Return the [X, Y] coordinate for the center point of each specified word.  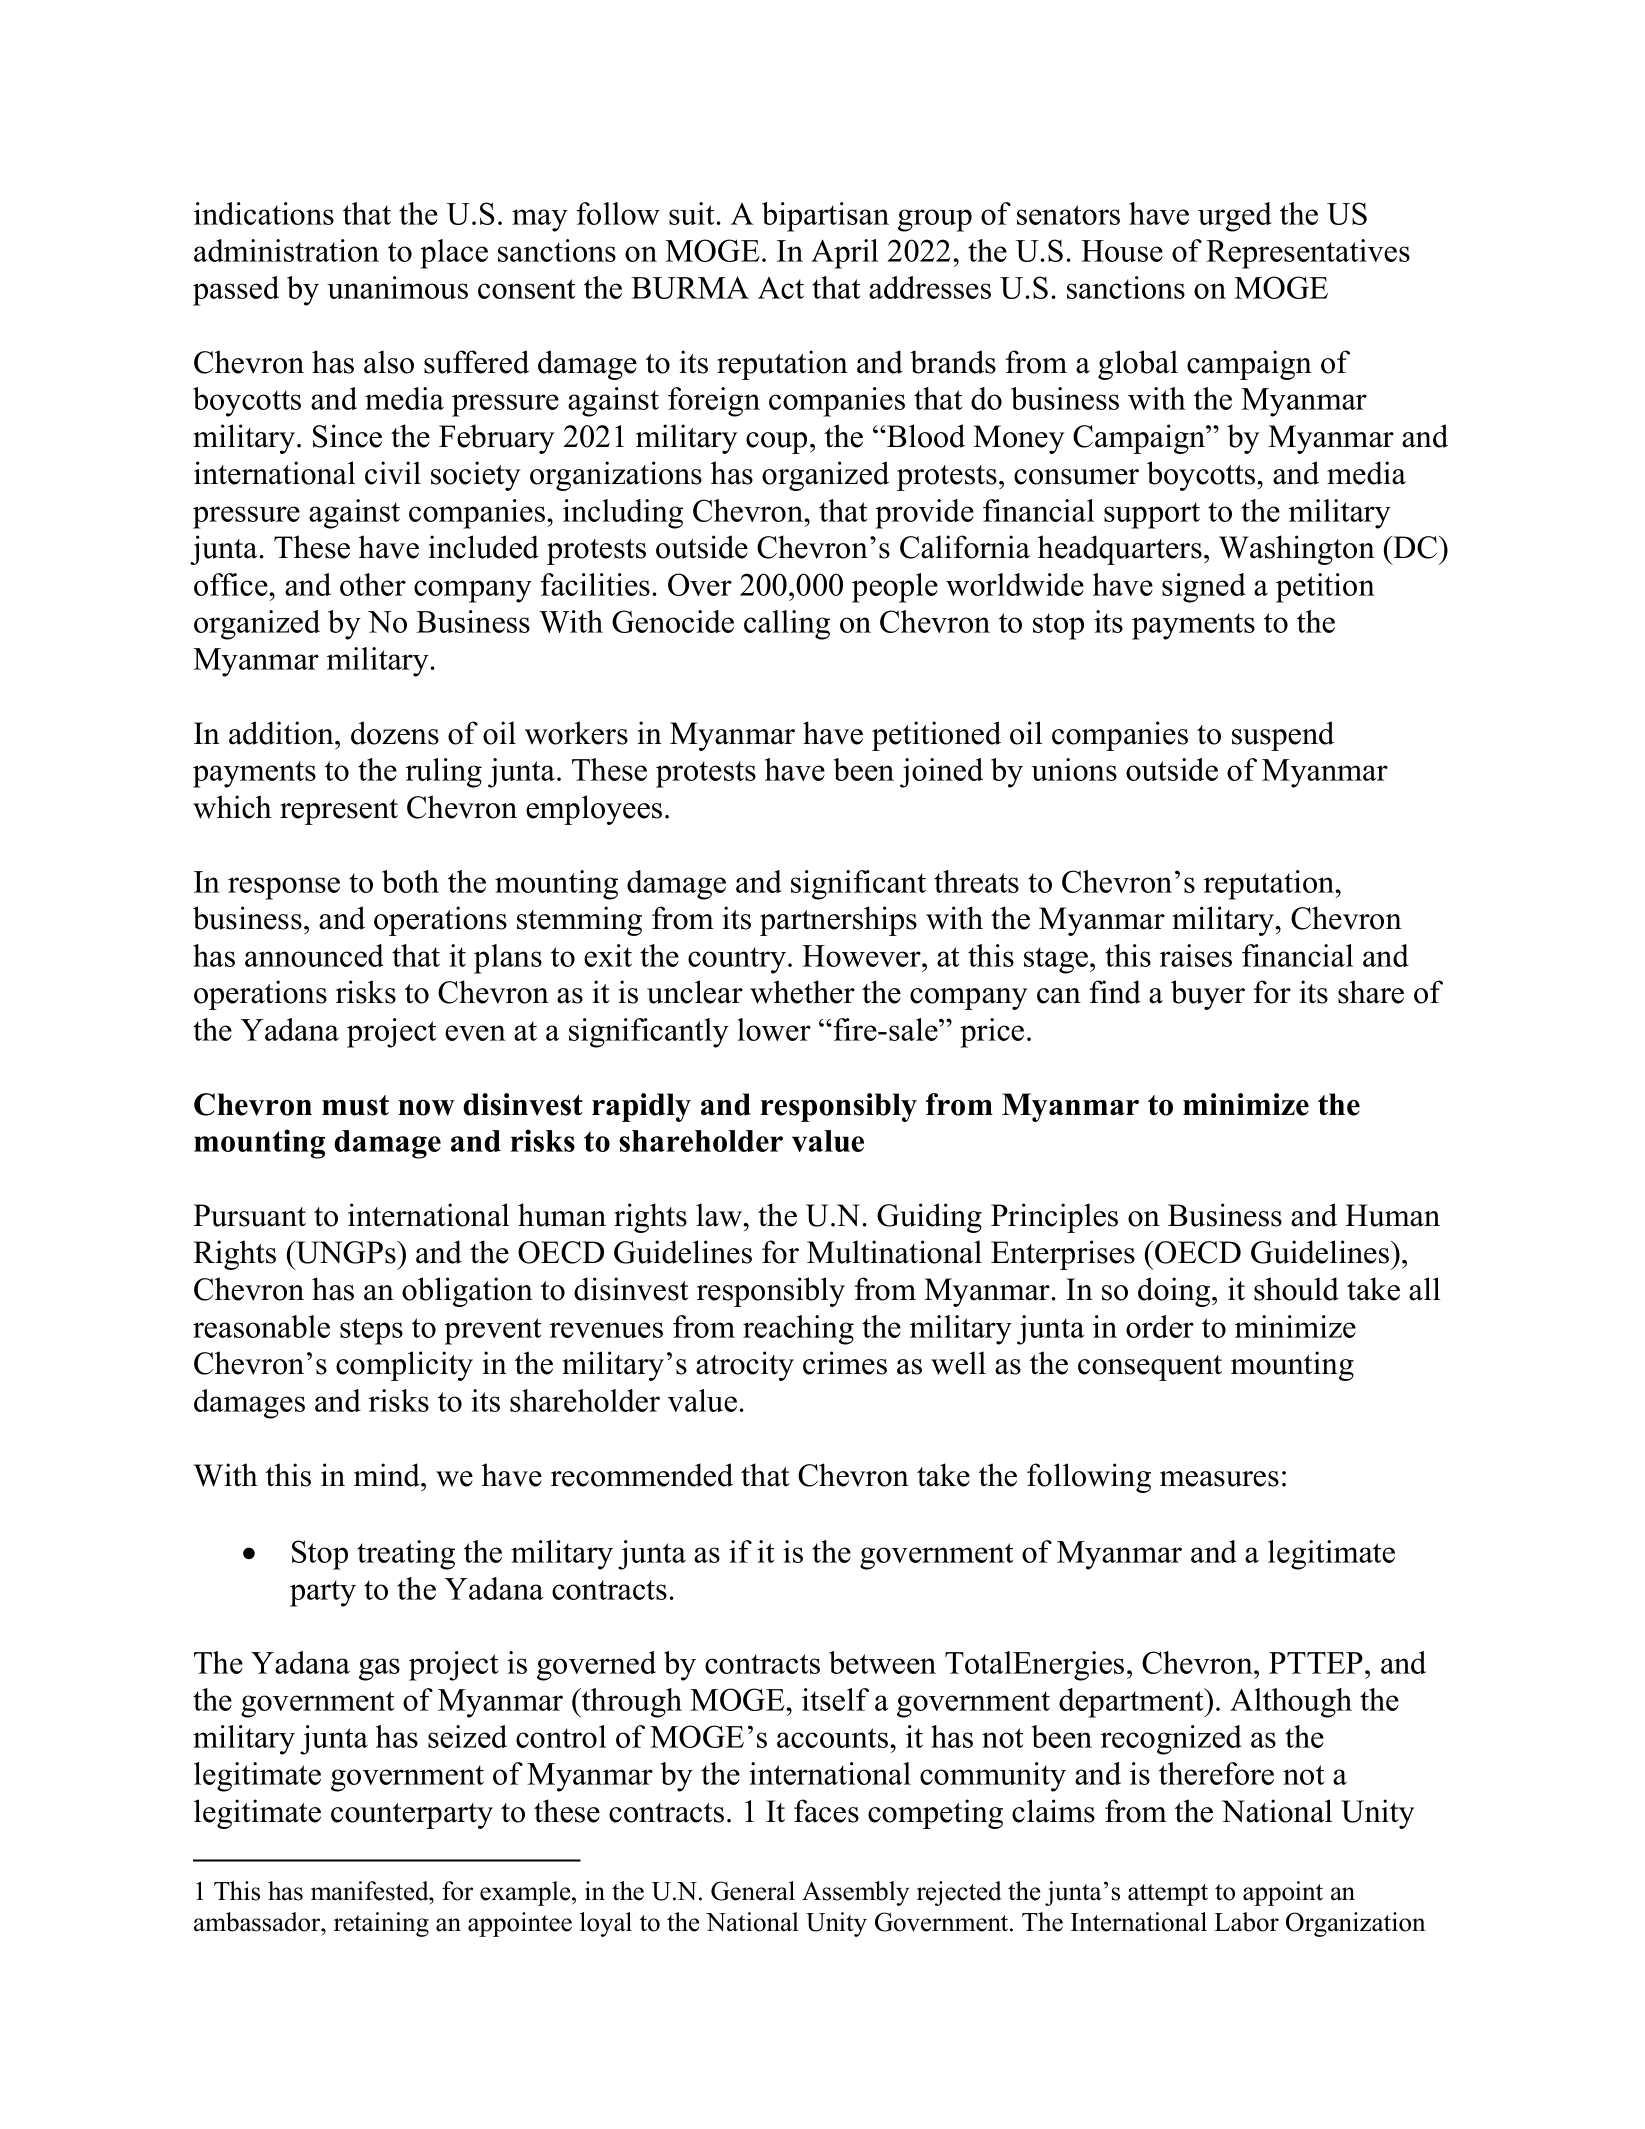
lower [774, 1029]
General [753, 1891]
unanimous [397, 287]
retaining [381, 1924]
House [1122, 251]
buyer [1208, 995]
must [355, 1105]
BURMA [690, 287]
